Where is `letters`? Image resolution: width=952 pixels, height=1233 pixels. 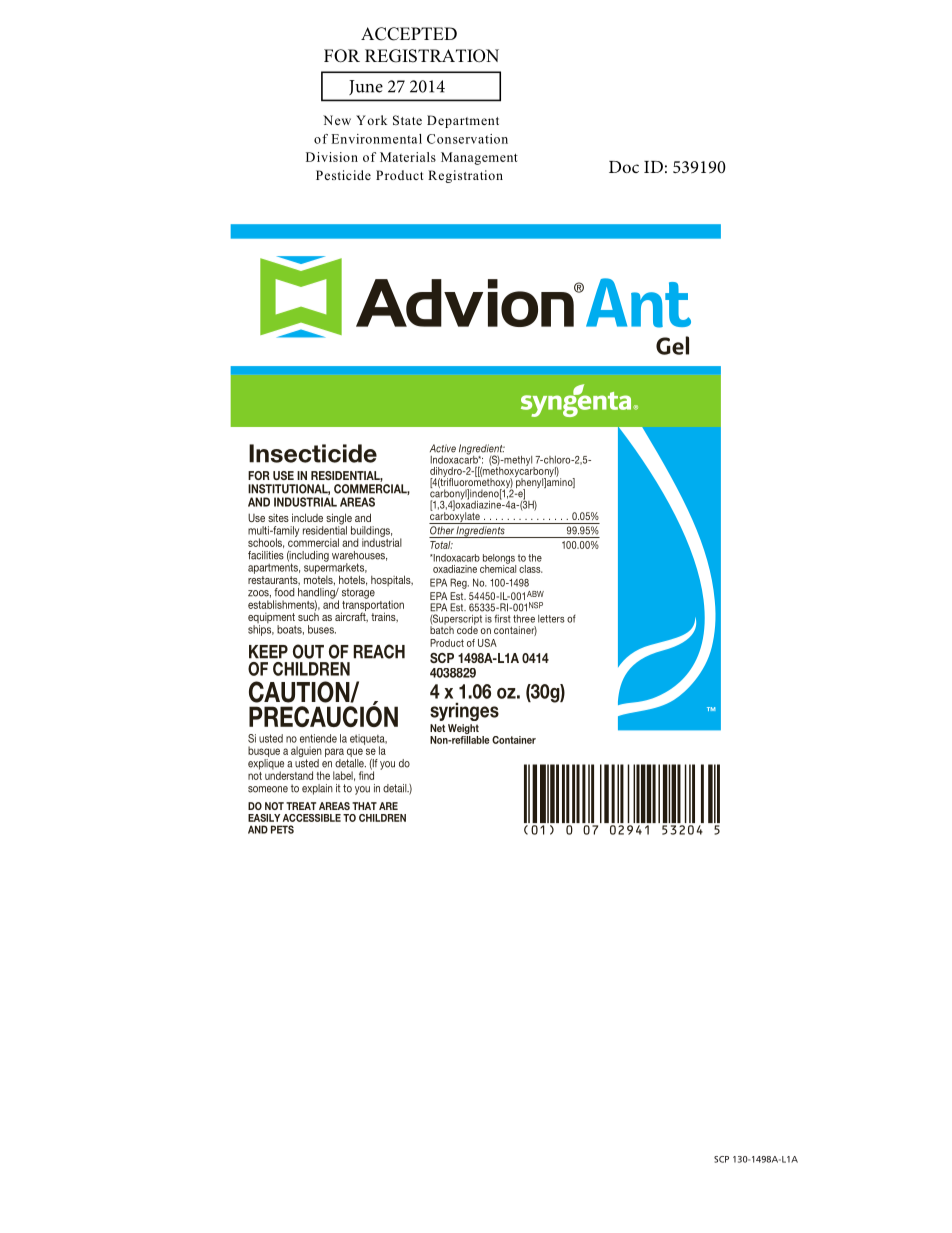 letters is located at coordinates (551, 619).
